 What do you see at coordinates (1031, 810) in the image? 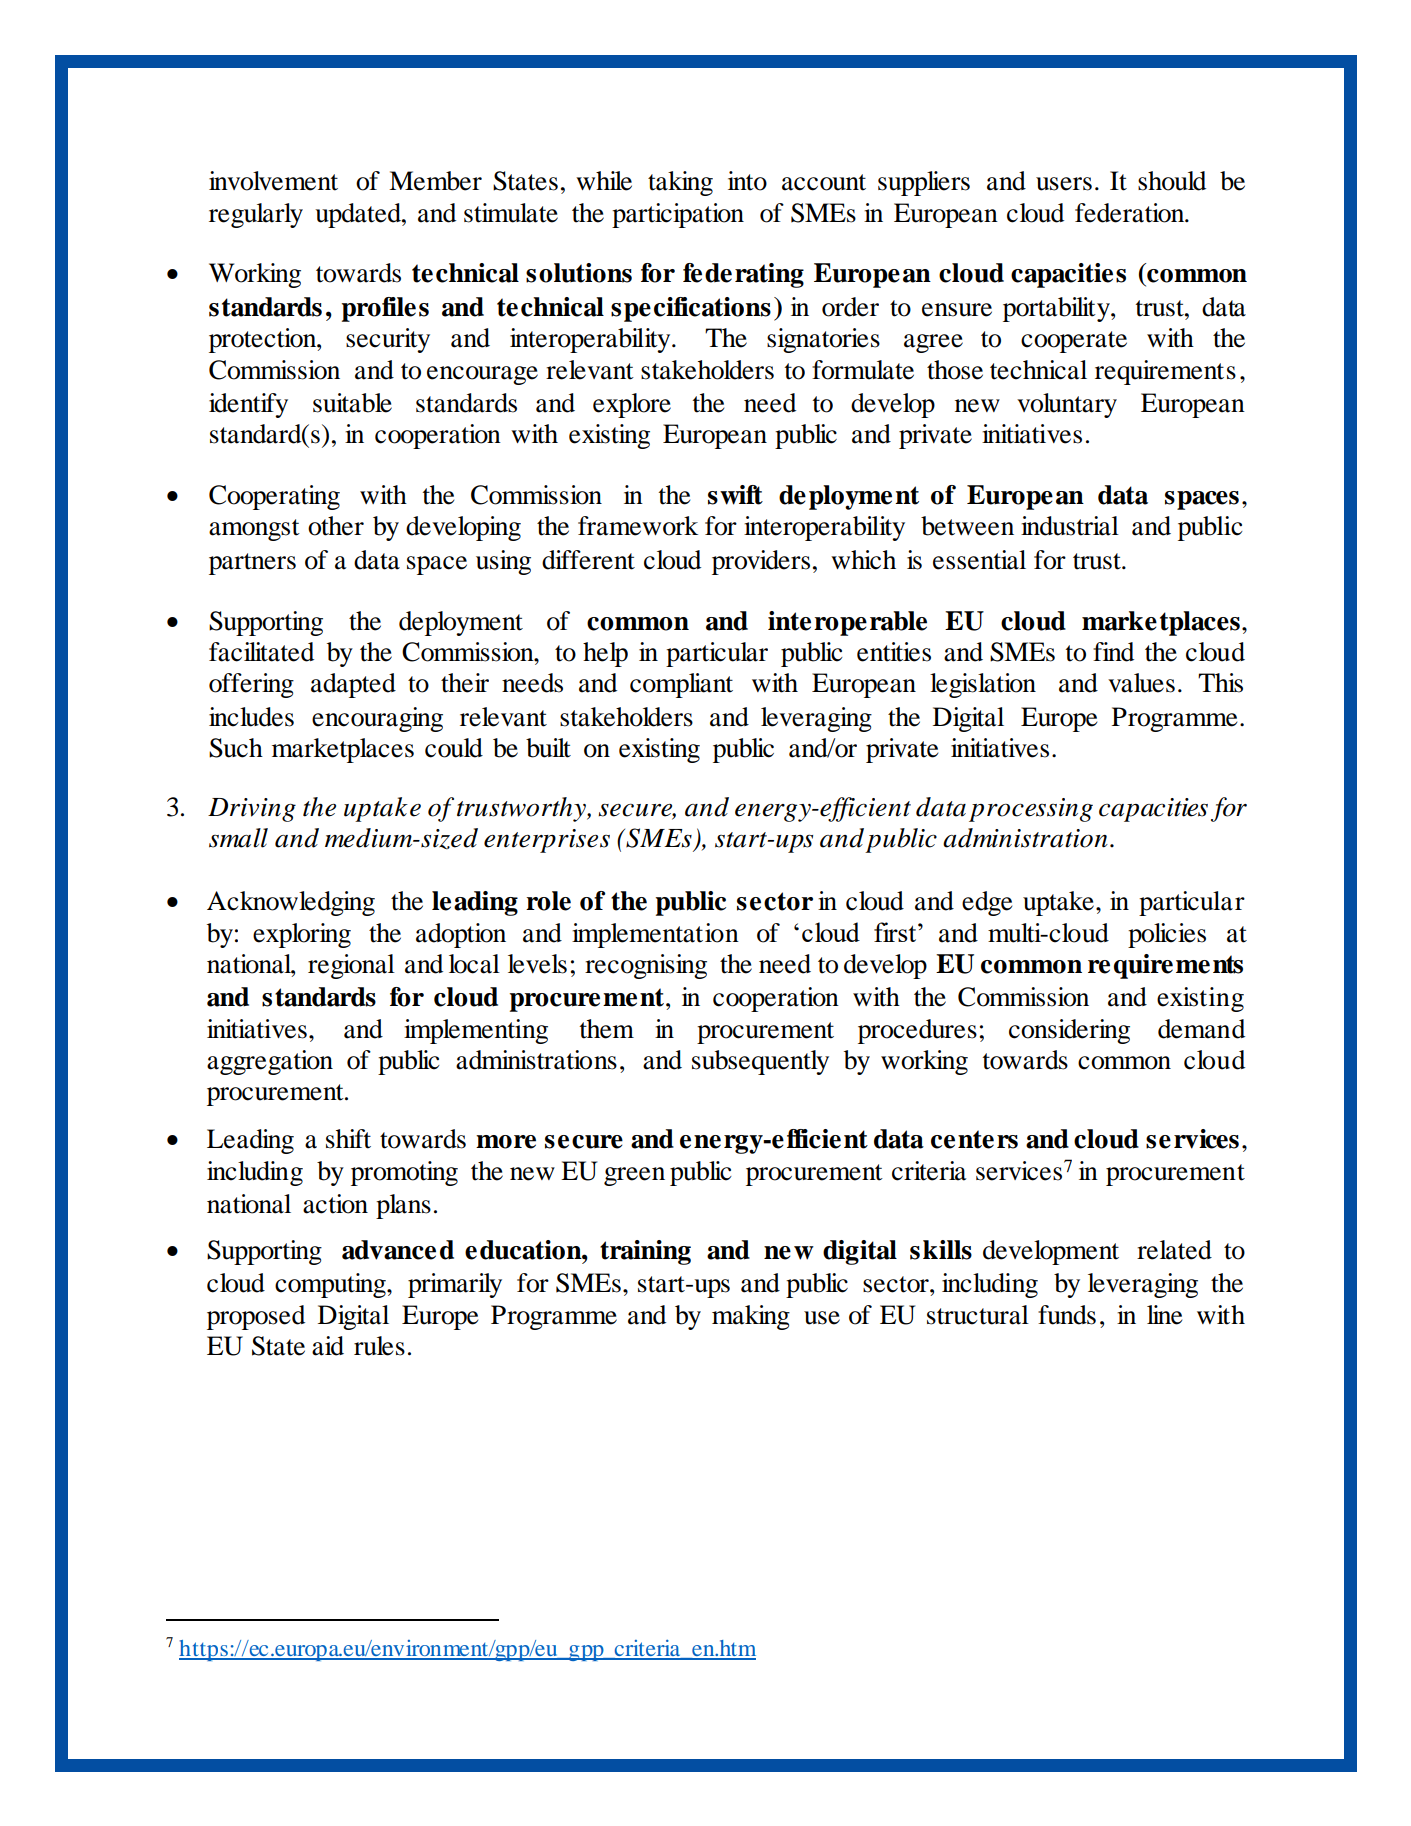
I see `processing` at bounding box center [1031, 810].
